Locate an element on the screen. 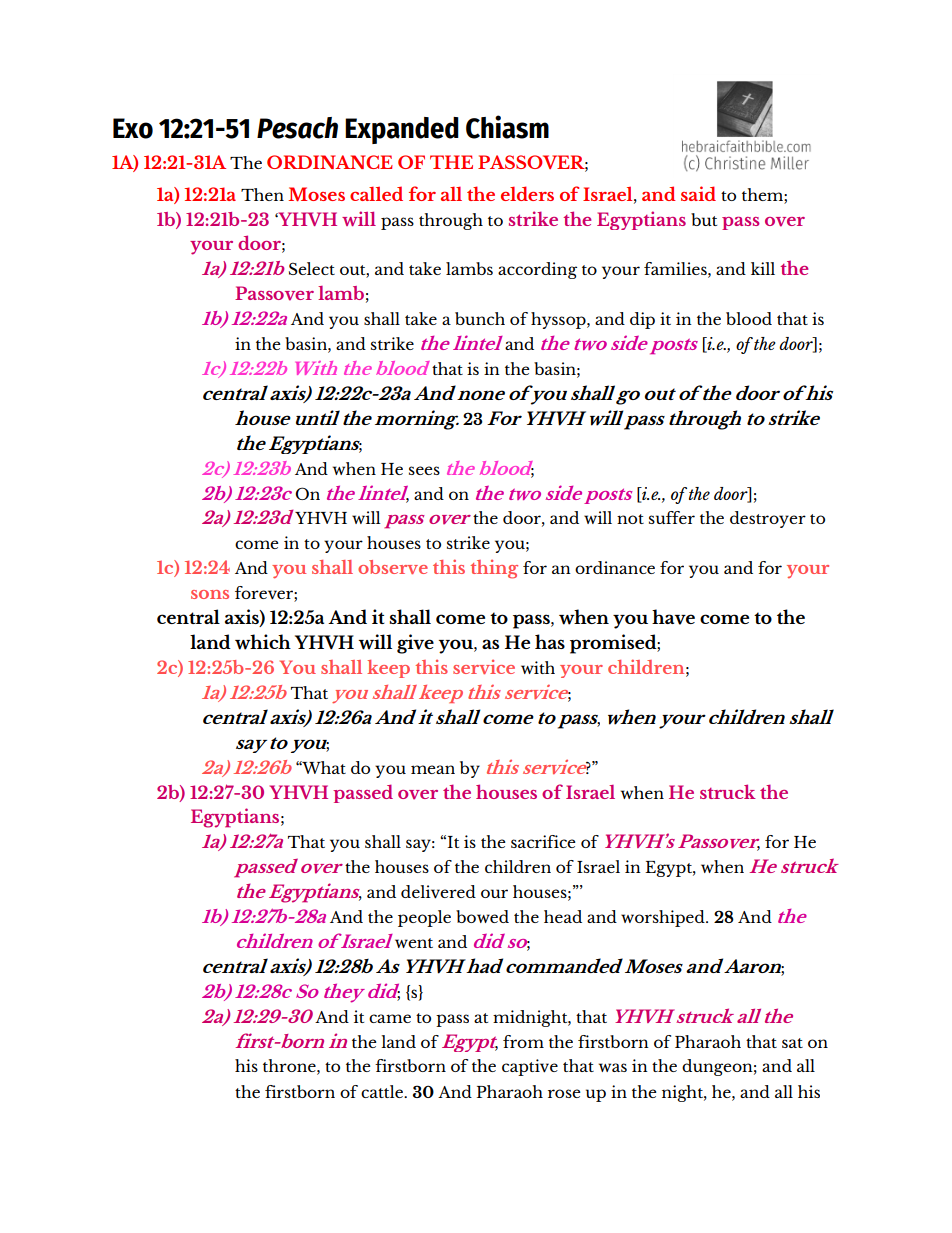 The width and height of the screenshot is (952, 1233). cattle is located at coordinates (383, 1091).
